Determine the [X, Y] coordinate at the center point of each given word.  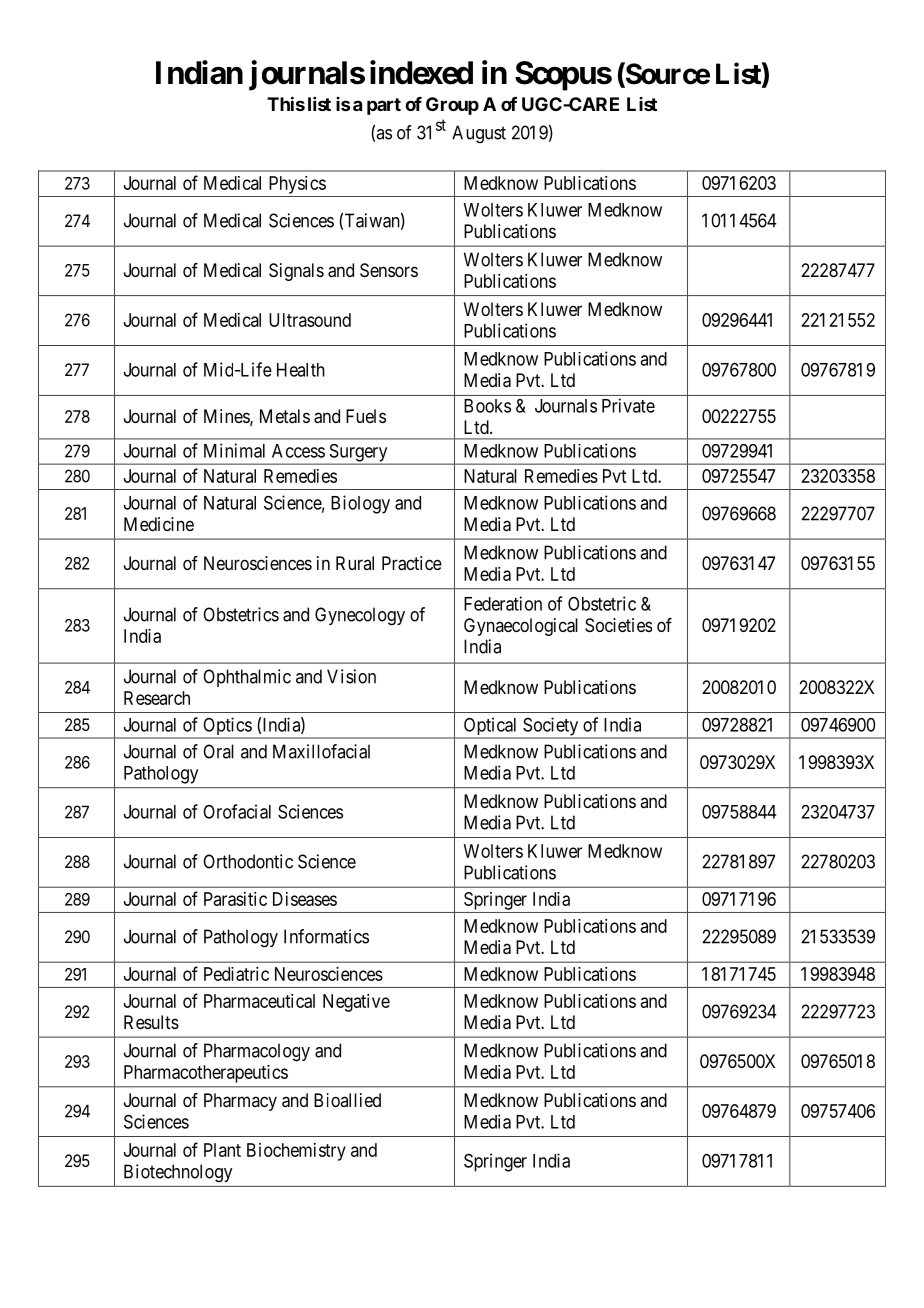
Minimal [234, 450]
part [384, 106]
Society [551, 727]
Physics [297, 185]
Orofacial [237, 811]
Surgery [358, 454]
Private [628, 405]
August [479, 134]
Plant [222, 1150]
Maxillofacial [321, 751]
